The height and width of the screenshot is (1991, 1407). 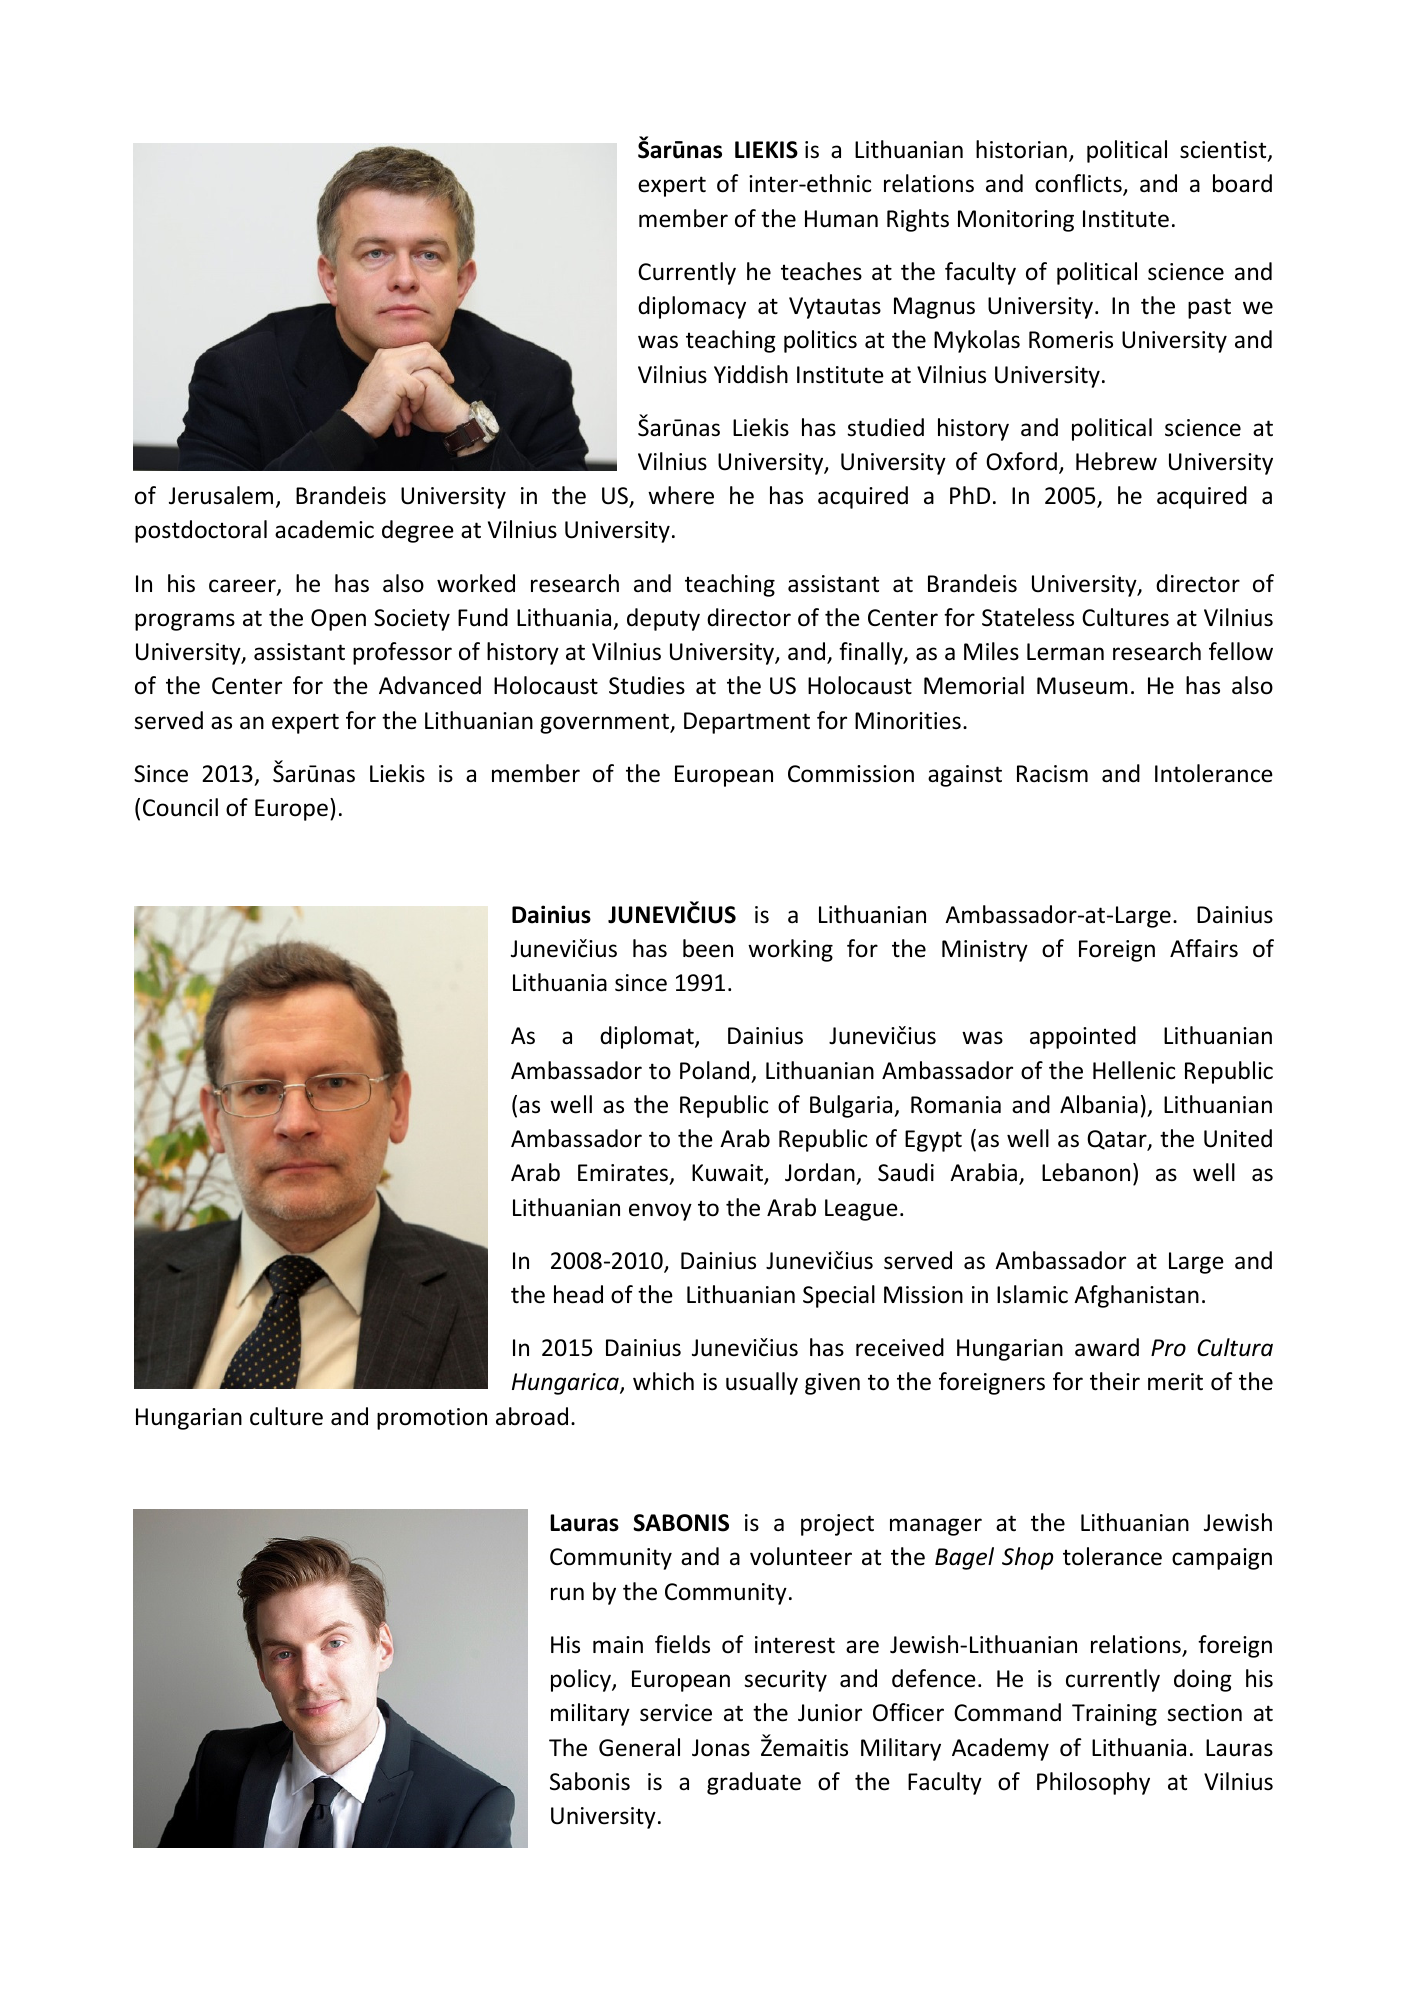 I want to click on where, so click(x=681, y=495).
